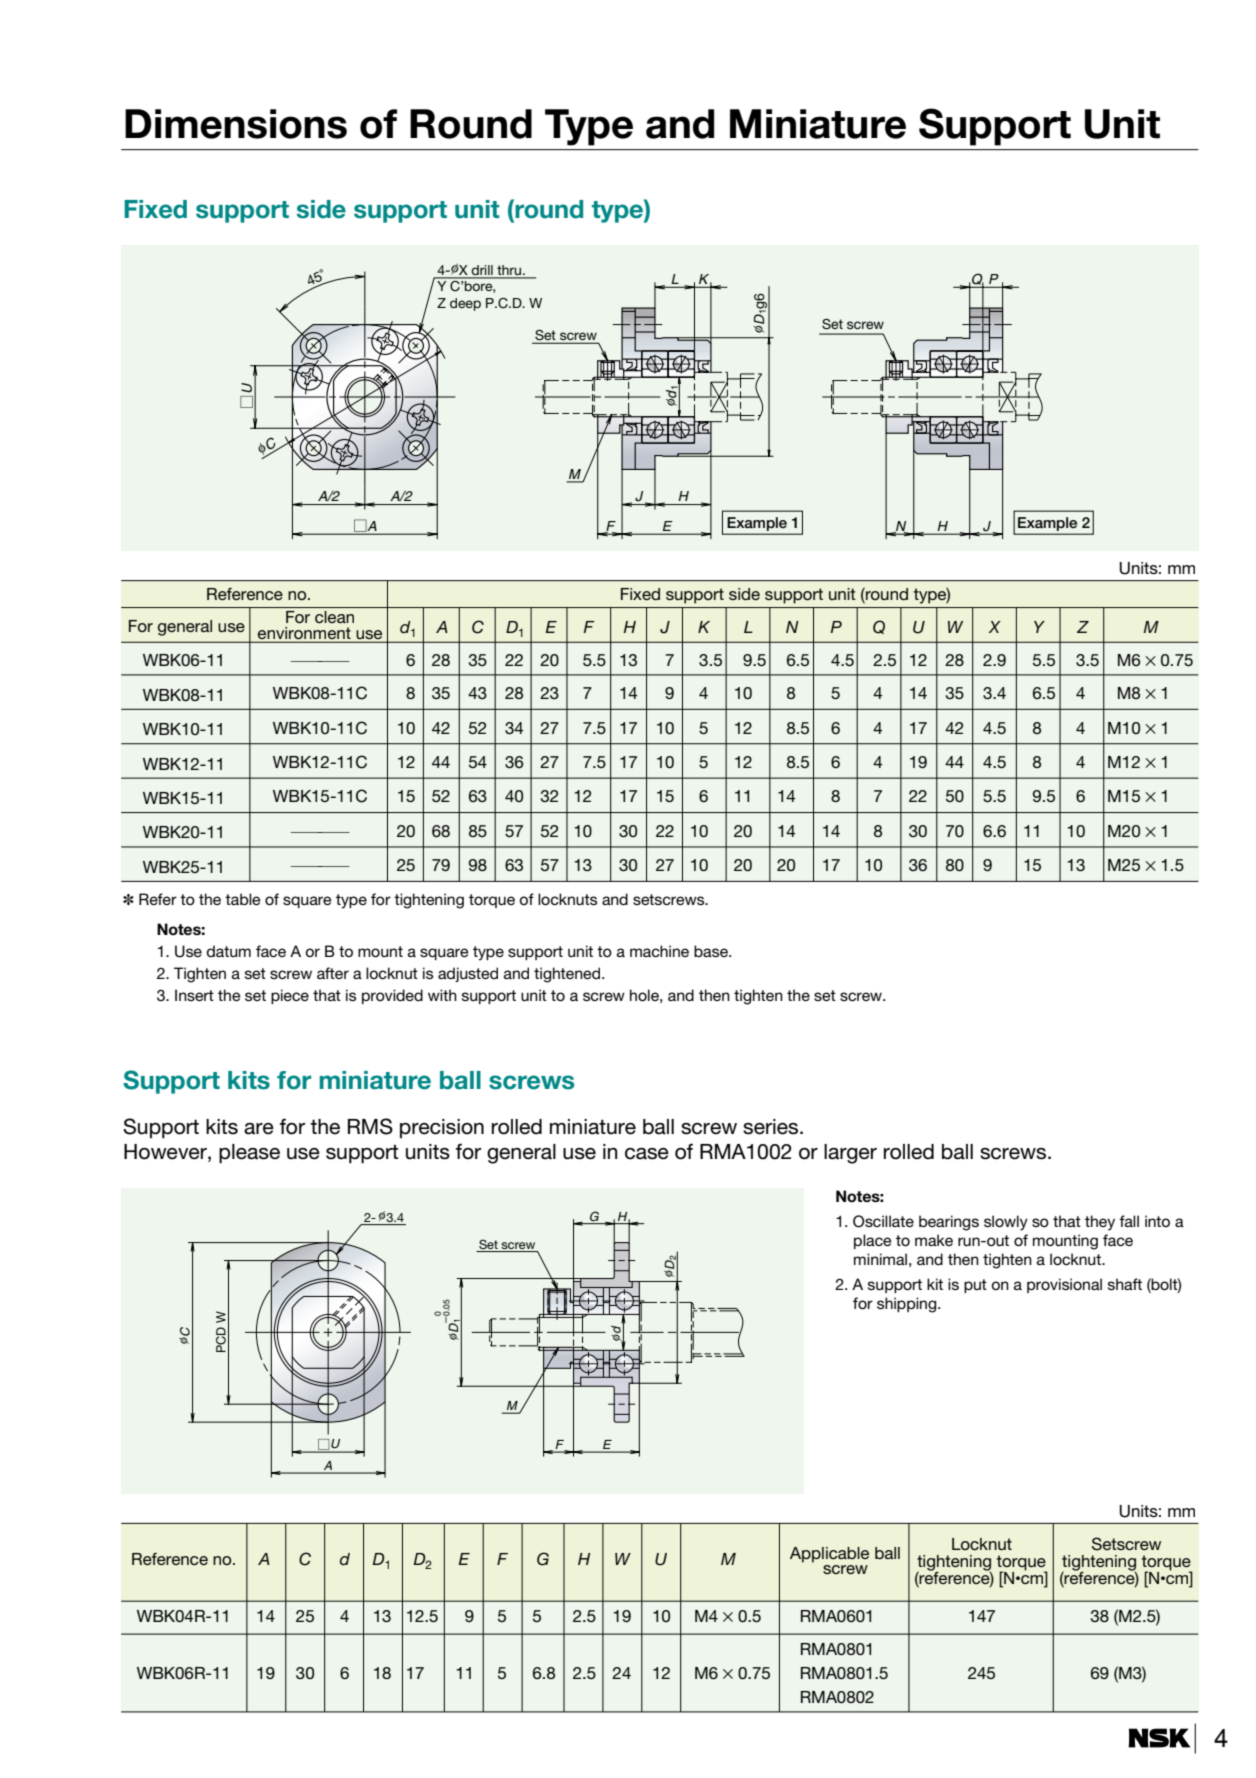 Image resolution: width=1256 pixels, height=1778 pixels. What do you see at coordinates (249, 1154) in the page?
I see `please` at bounding box center [249, 1154].
